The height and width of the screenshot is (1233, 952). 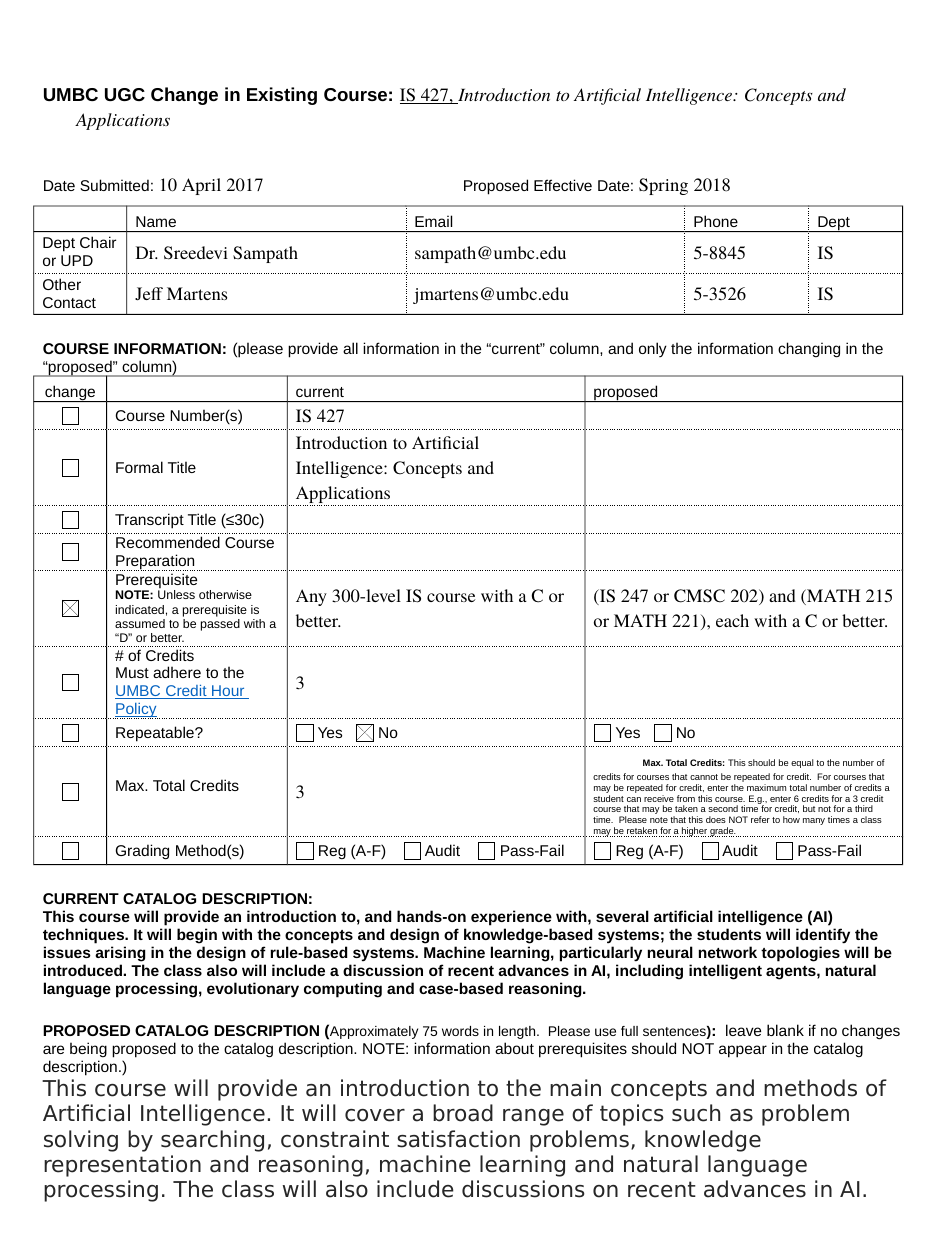 What do you see at coordinates (809, 350) in the screenshot?
I see `changing` at bounding box center [809, 350].
